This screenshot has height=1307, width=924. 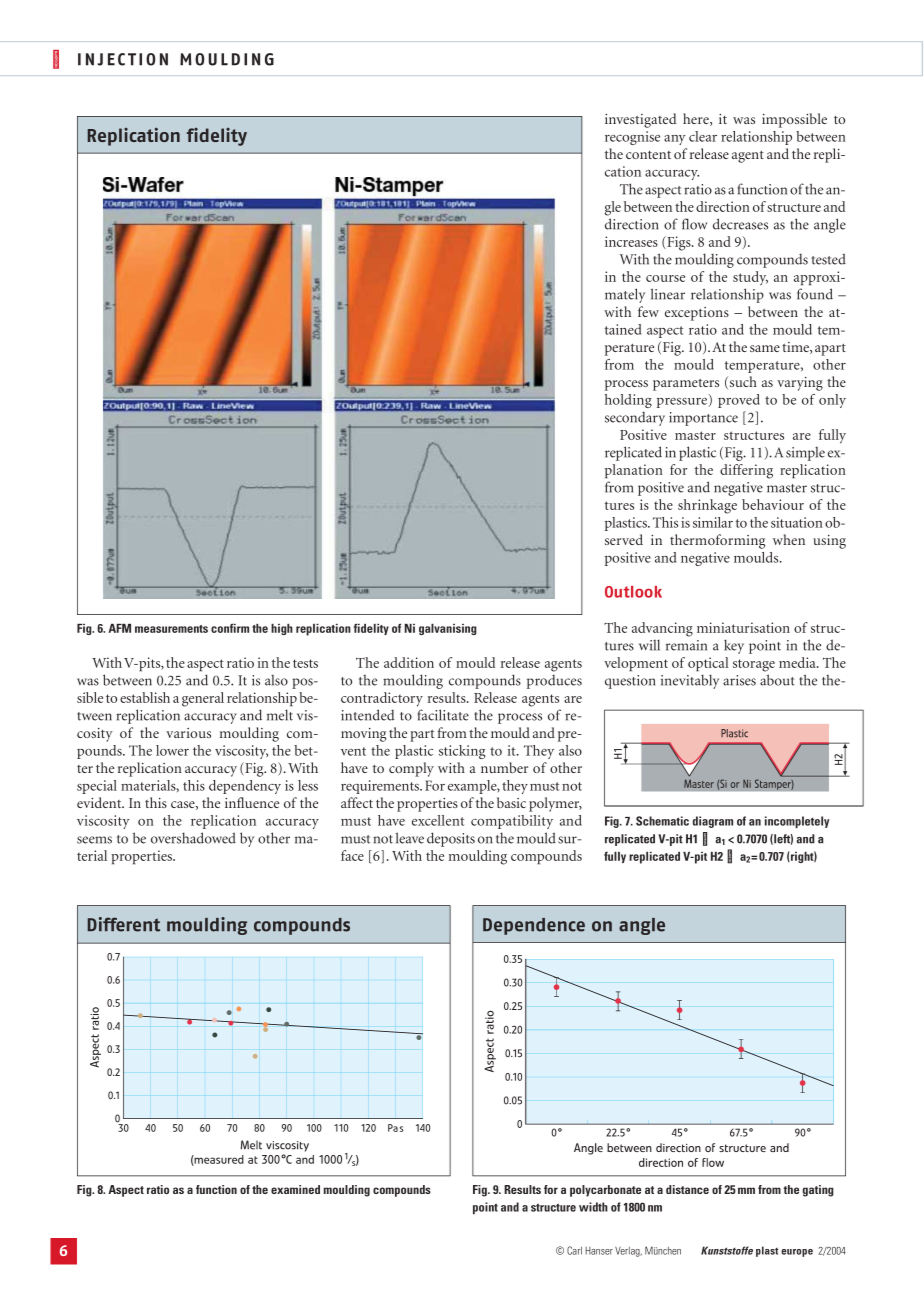 What do you see at coordinates (123, 59) in the screenshot?
I see `INJECTION` at bounding box center [123, 59].
